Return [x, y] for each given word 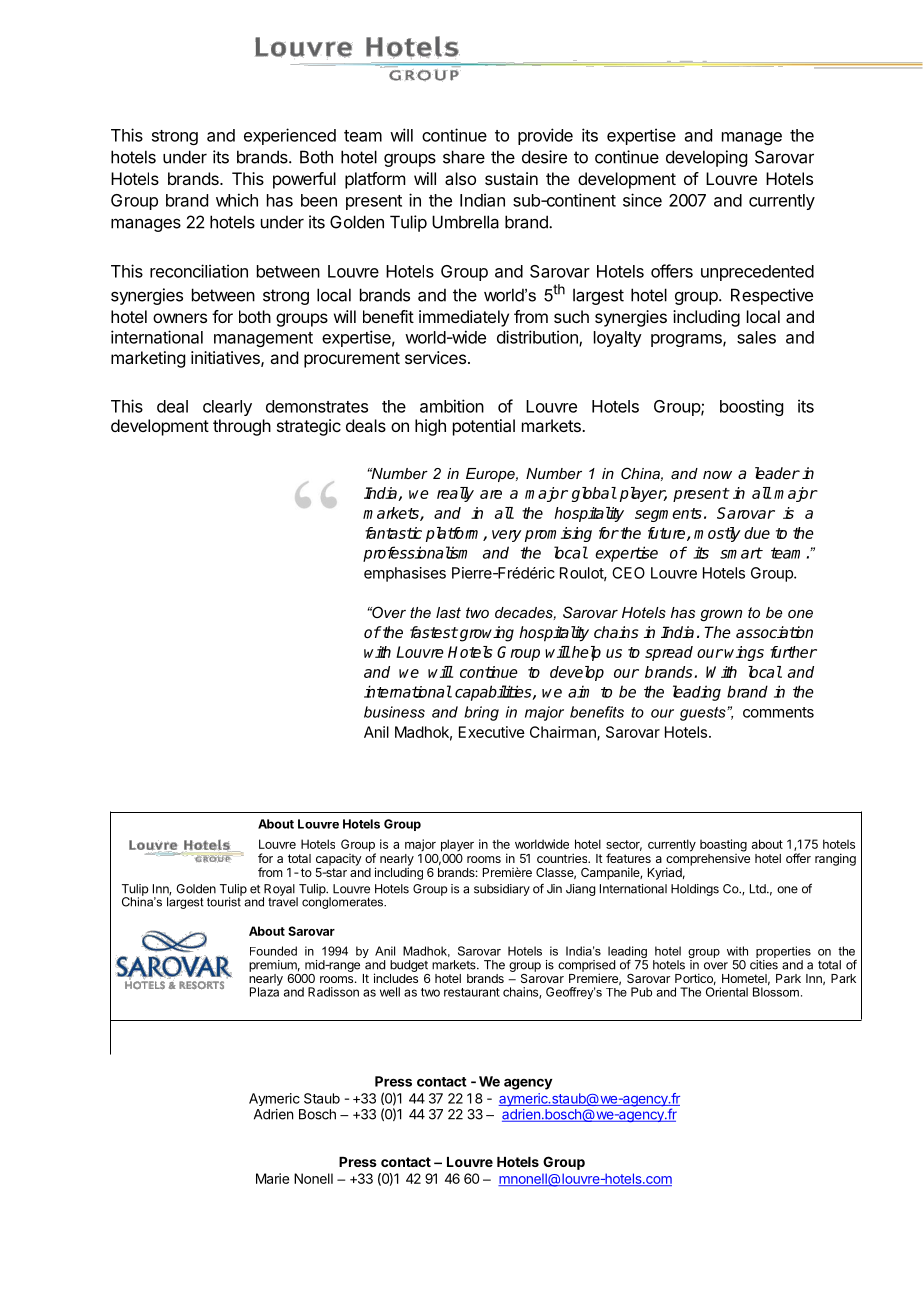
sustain [511, 178]
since [642, 200]
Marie [272, 1178]
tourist [224, 901]
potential [484, 427]
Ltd [759, 889]
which [237, 200]
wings [744, 653]
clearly [227, 408]
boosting [751, 407]
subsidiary [502, 890]
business [394, 712]
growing [487, 634]
